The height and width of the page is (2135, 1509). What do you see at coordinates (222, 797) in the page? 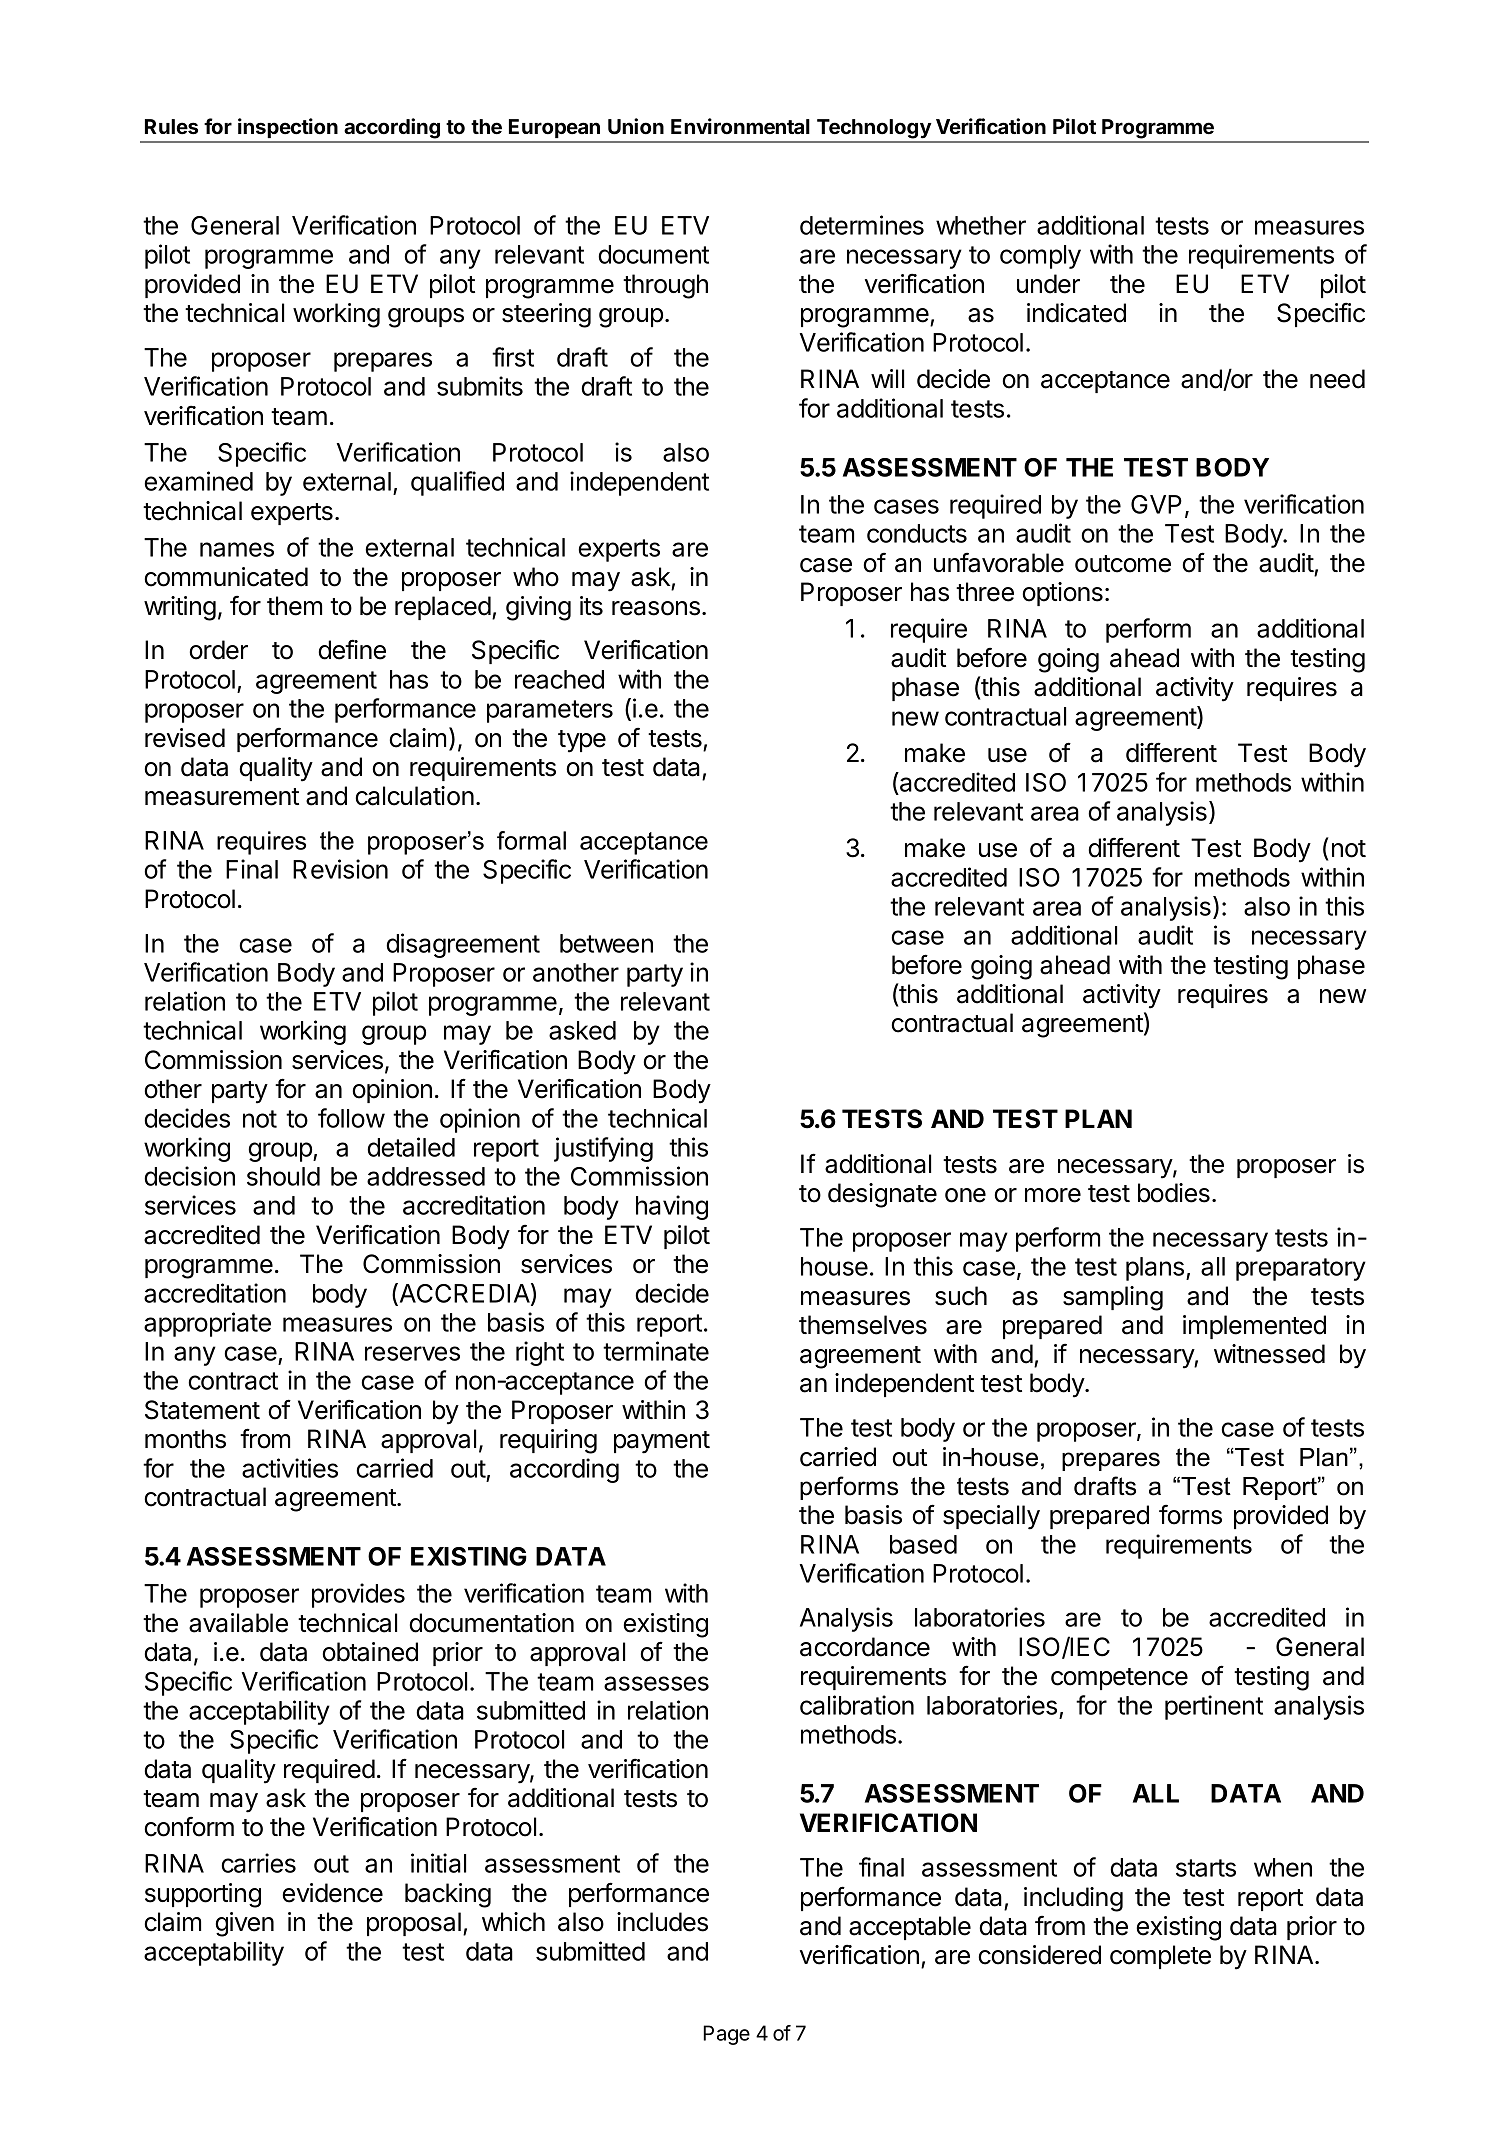
I see `measurement` at bounding box center [222, 797].
